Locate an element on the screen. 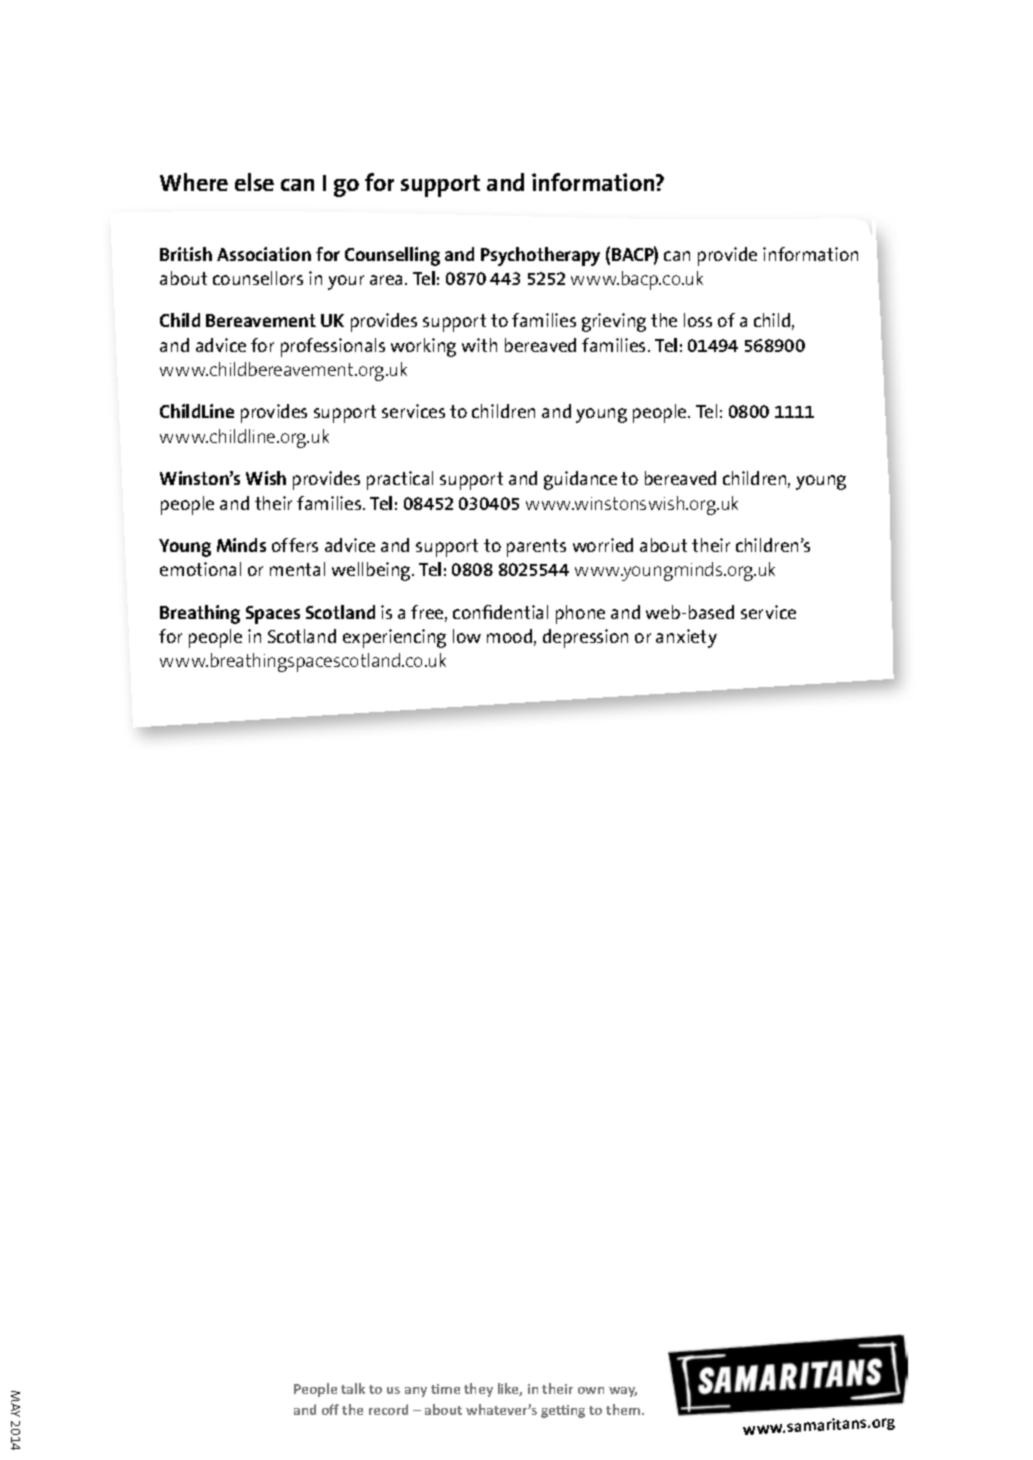 The image size is (1033, 1460). grieving is located at coordinates (614, 322).
